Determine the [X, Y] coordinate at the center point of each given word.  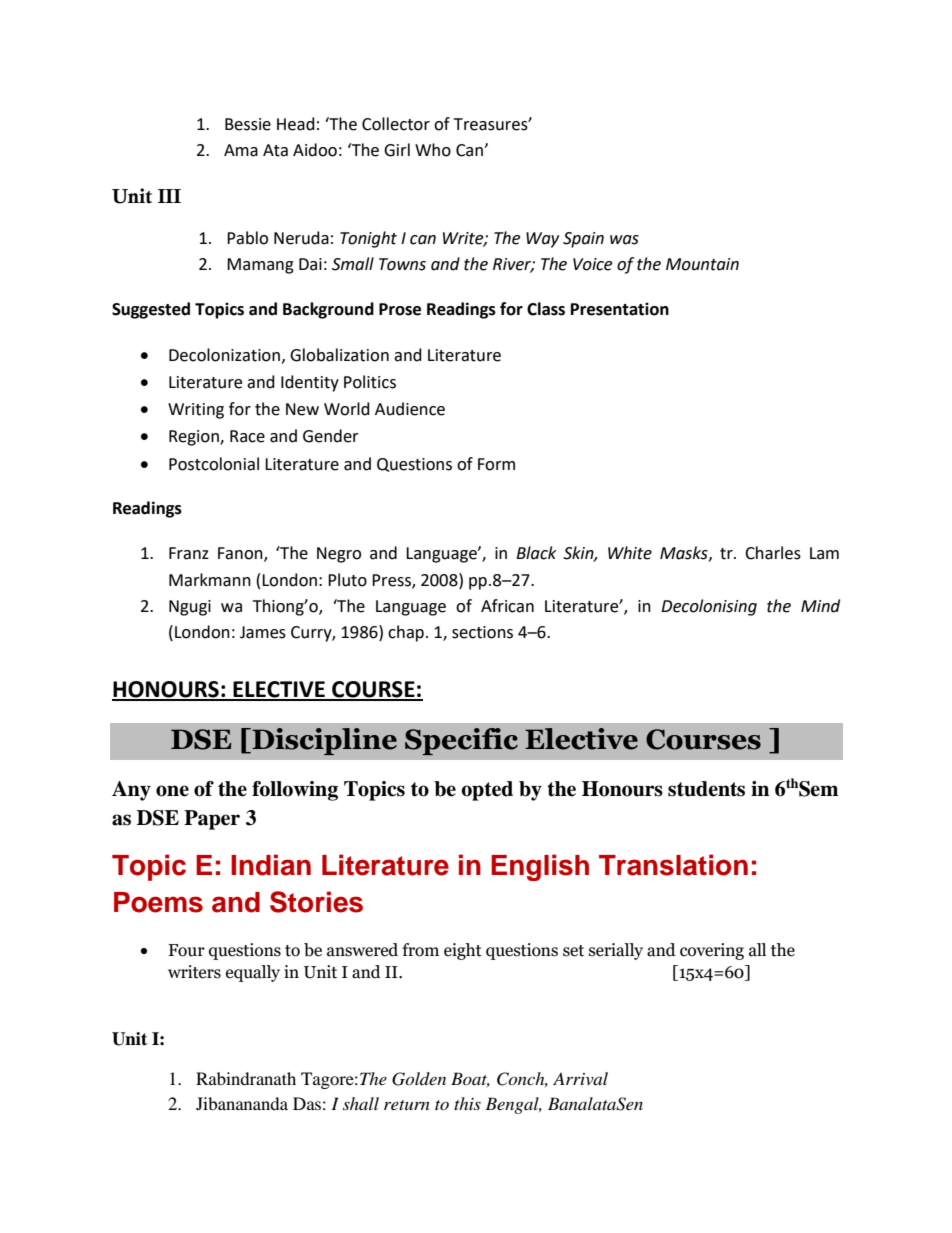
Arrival [580, 1078]
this [467, 1103]
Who [433, 150]
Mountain [702, 264]
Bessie [248, 124]
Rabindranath [246, 1078]
